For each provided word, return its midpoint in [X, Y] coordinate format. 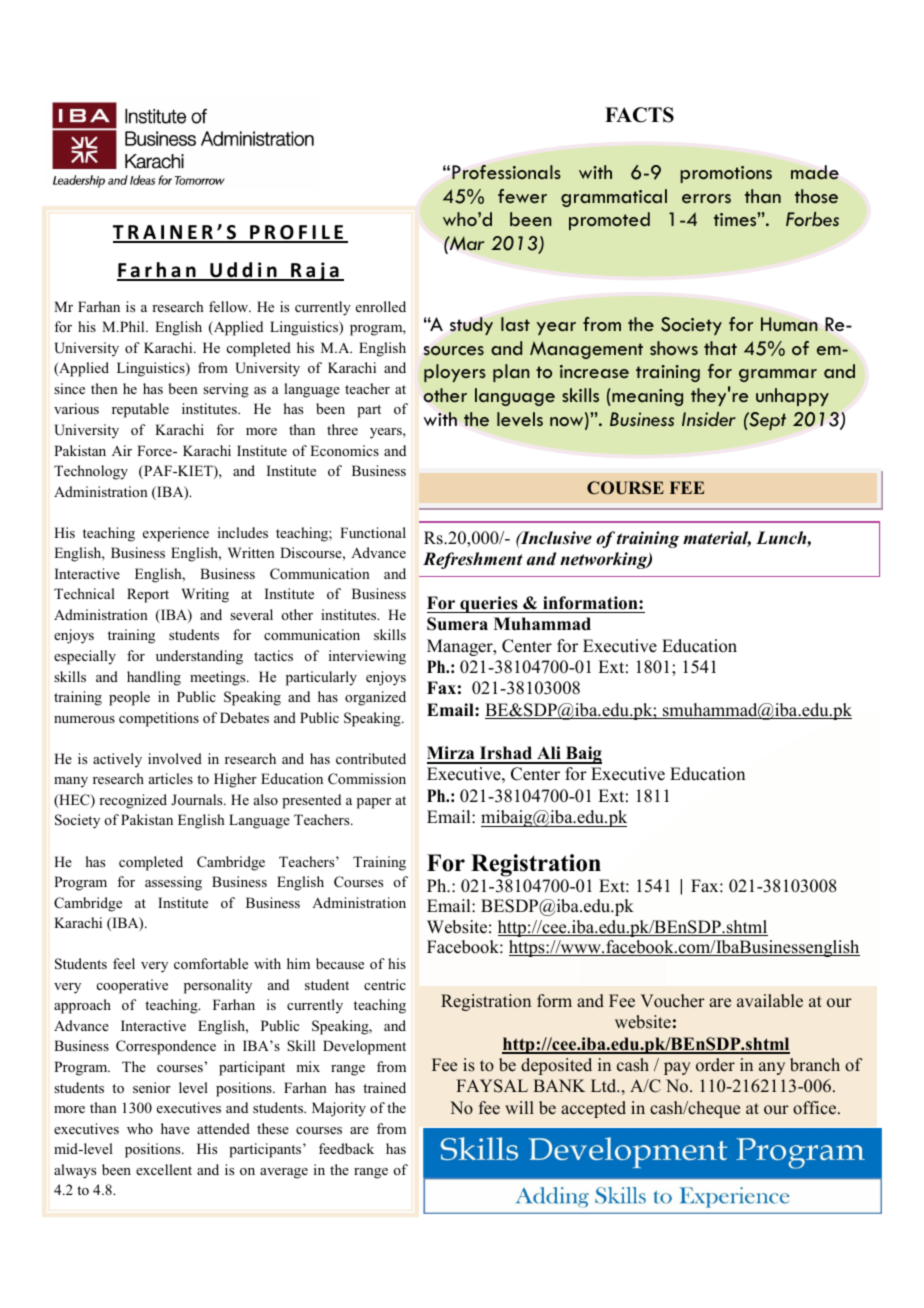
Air [122, 450]
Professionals [506, 172]
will [519, 1107]
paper [374, 803]
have [175, 1128]
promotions [726, 174]
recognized [133, 801]
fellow [230, 306]
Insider [709, 419]
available [770, 1001]
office [816, 1108]
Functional [373, 532]
